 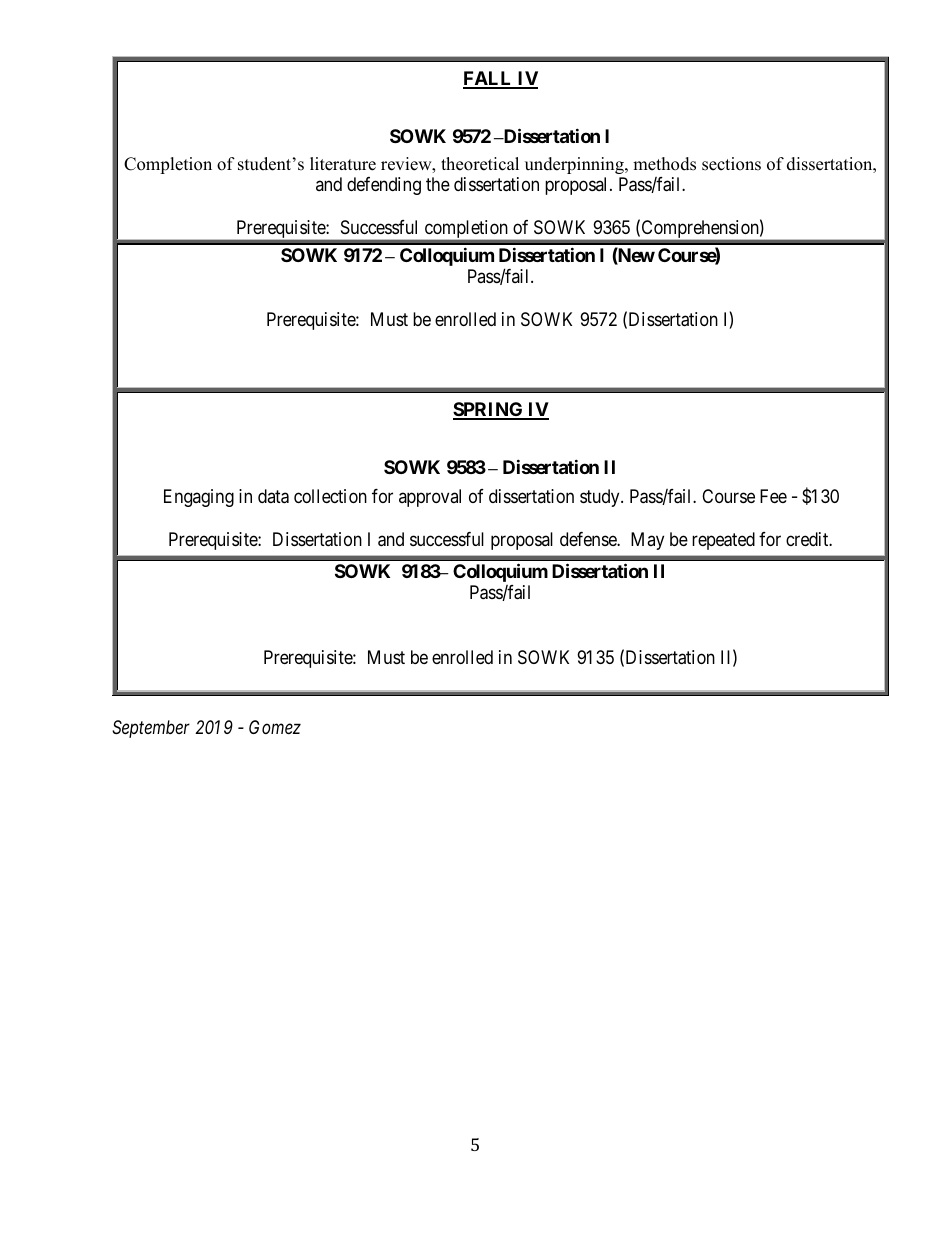 What do you see at coordinates (343, 164) in the screenshot?
I see `literature` at bounding box center [343, 164].
